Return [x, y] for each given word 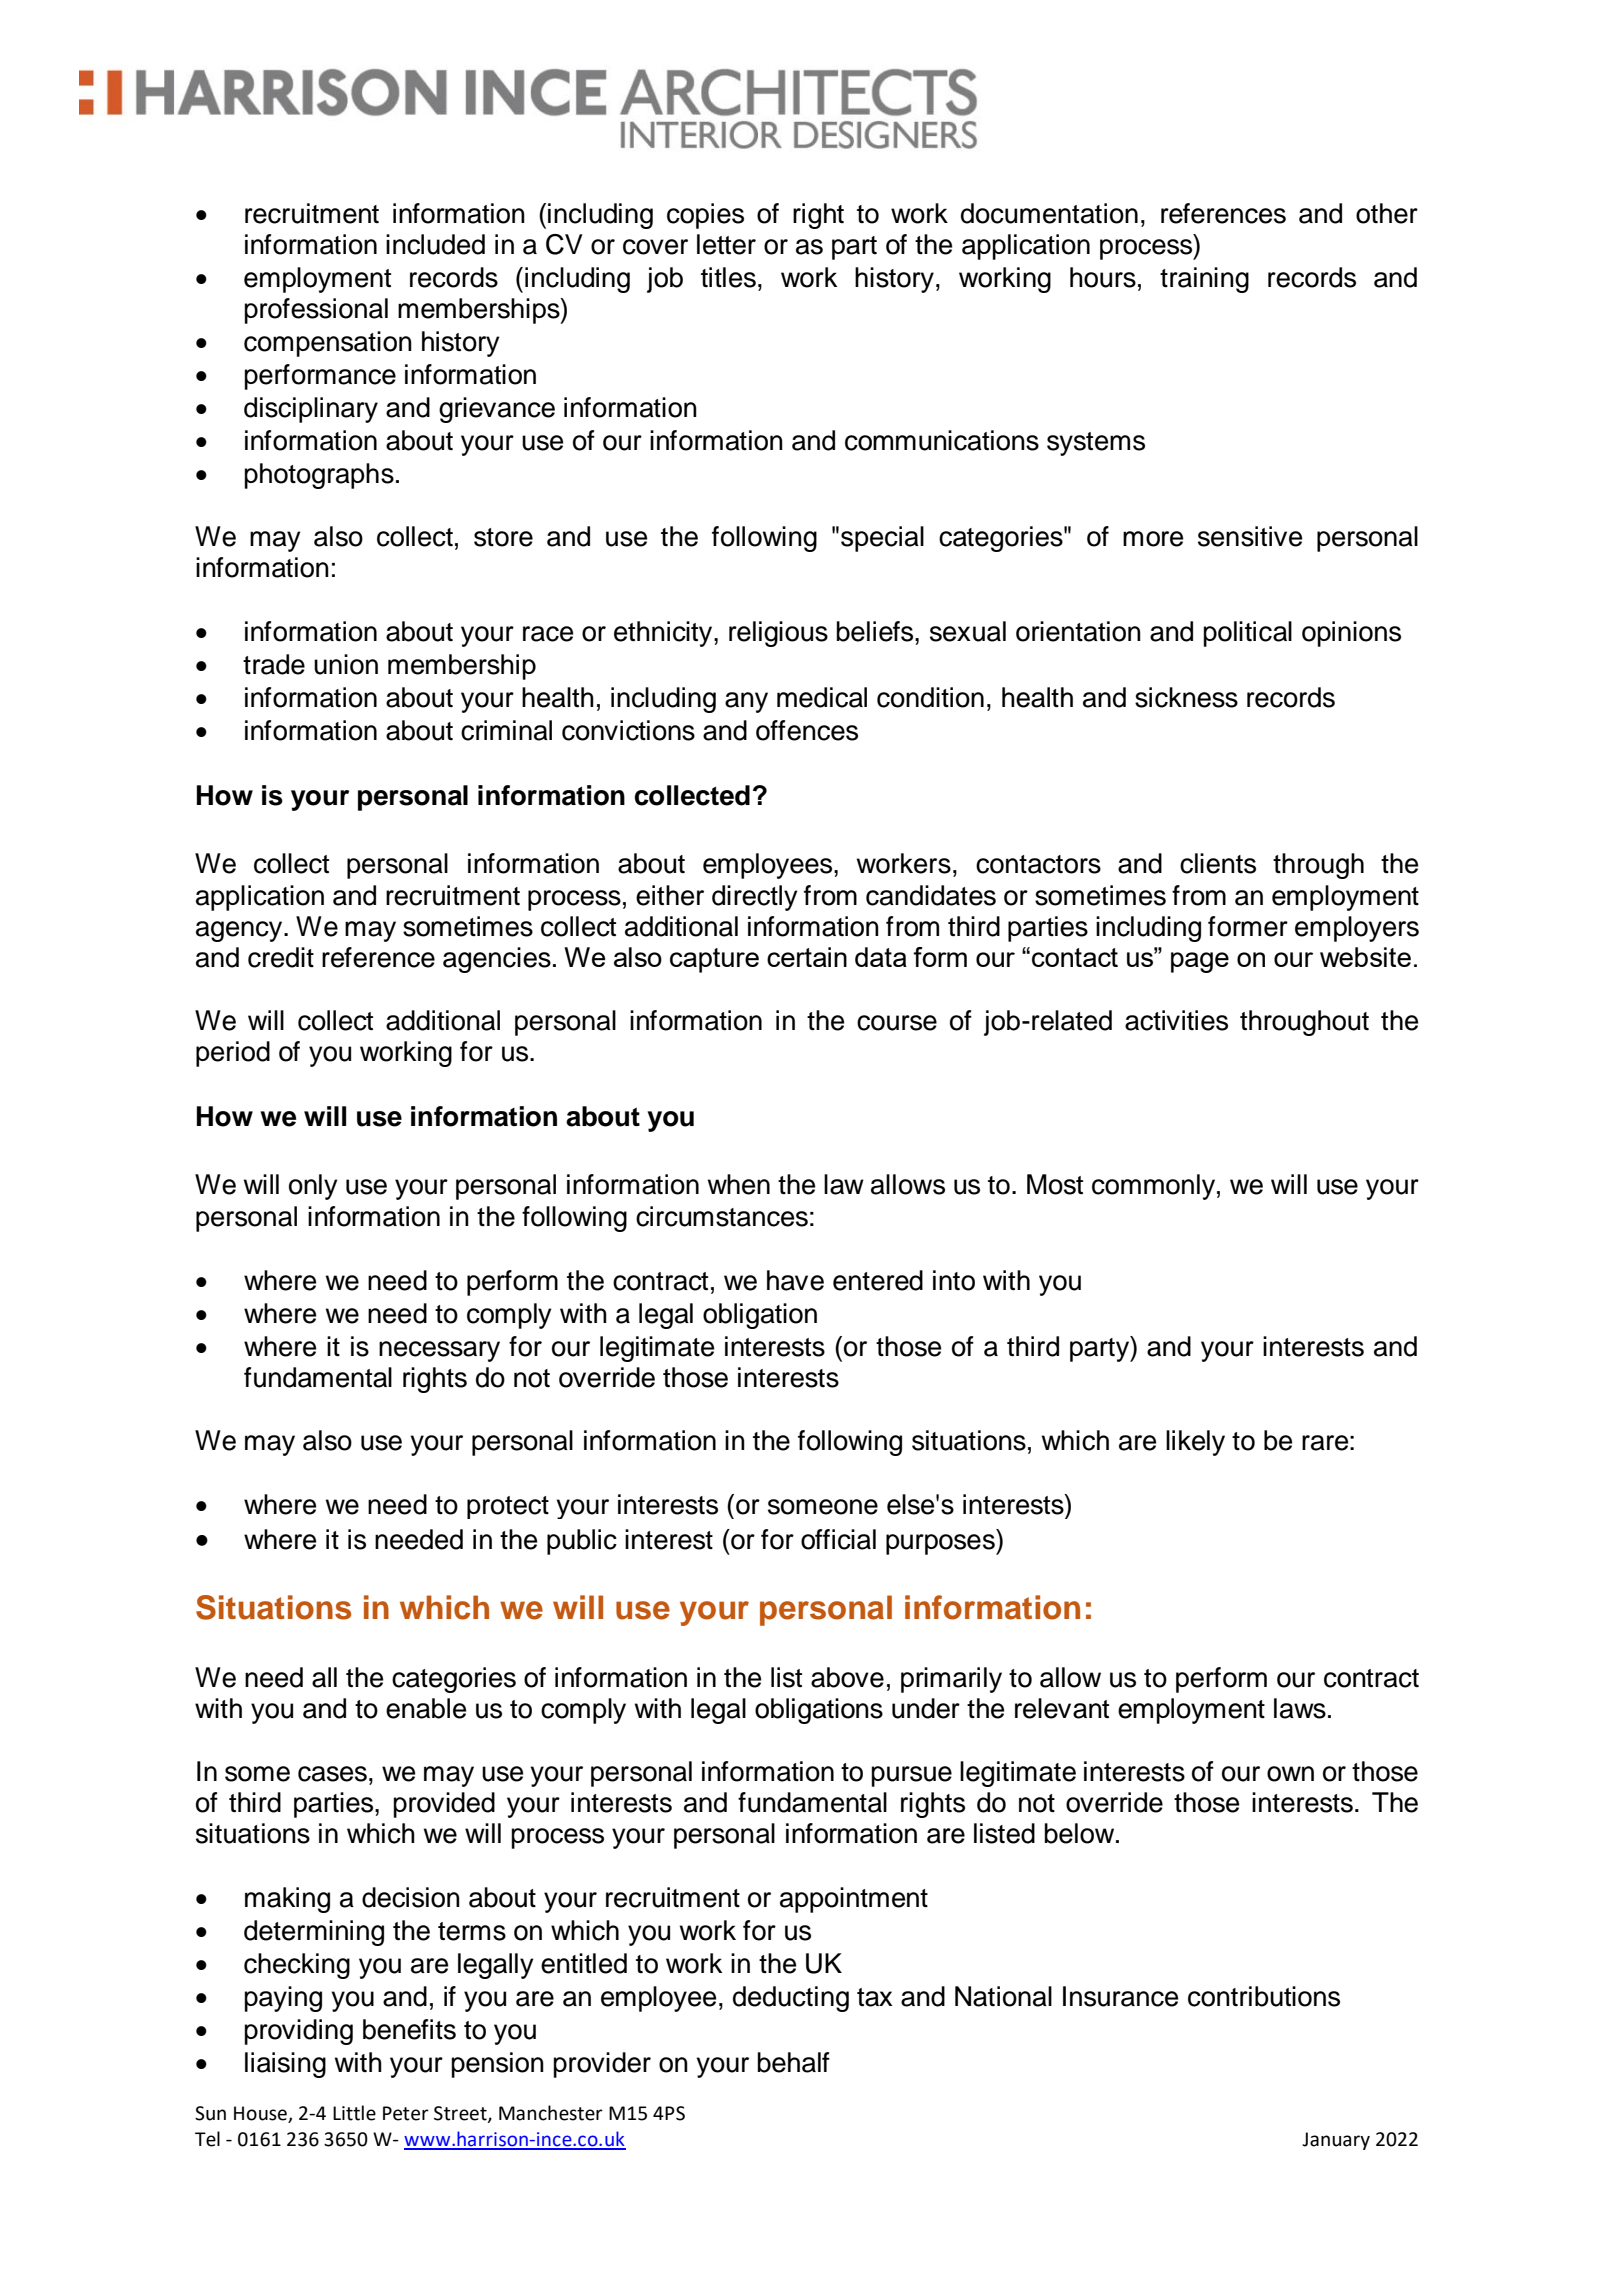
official [838, 1539]
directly [754, 898]
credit [281, 957]
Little [354, 2113]
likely [1195, 1443]
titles [728, 277]
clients [1218, 863]
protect [508, 1507]
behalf [793, 2062]
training [1204, 280]
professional [316, 311]
